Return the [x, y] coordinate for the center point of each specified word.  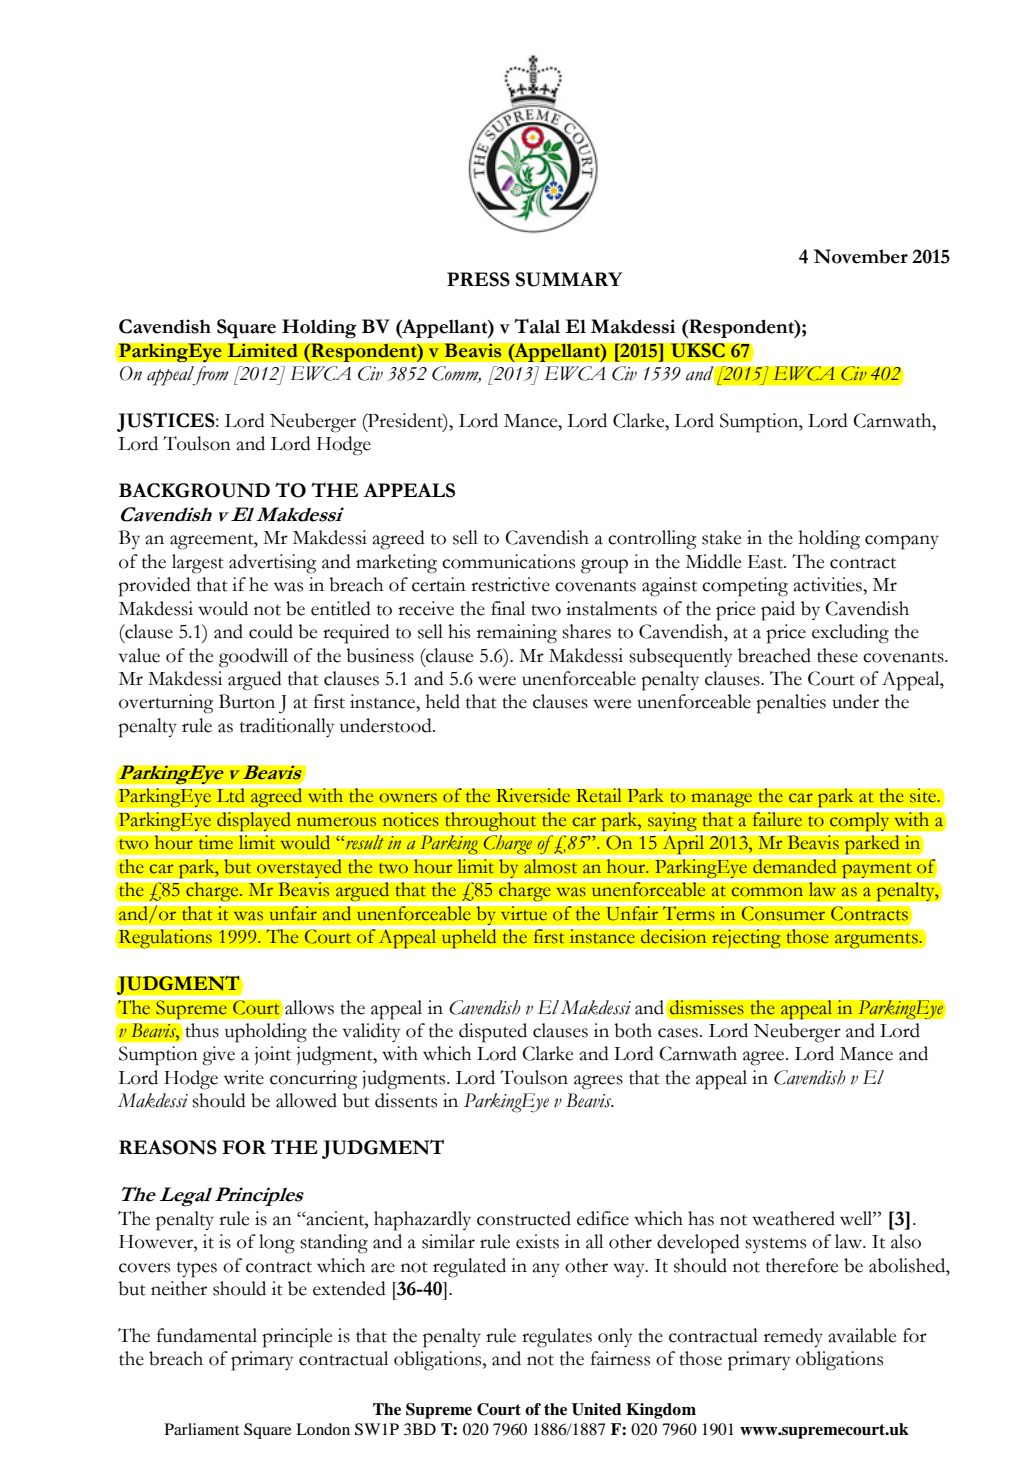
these [837, 655]
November [861, 256]
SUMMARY [569, 279]
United [597, 1409]
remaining [517, 634]
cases [678, 1033]
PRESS [478, 279]
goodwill [253, 658]
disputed [493, 1033]
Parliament [202, 1429]
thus [202, 1030]
